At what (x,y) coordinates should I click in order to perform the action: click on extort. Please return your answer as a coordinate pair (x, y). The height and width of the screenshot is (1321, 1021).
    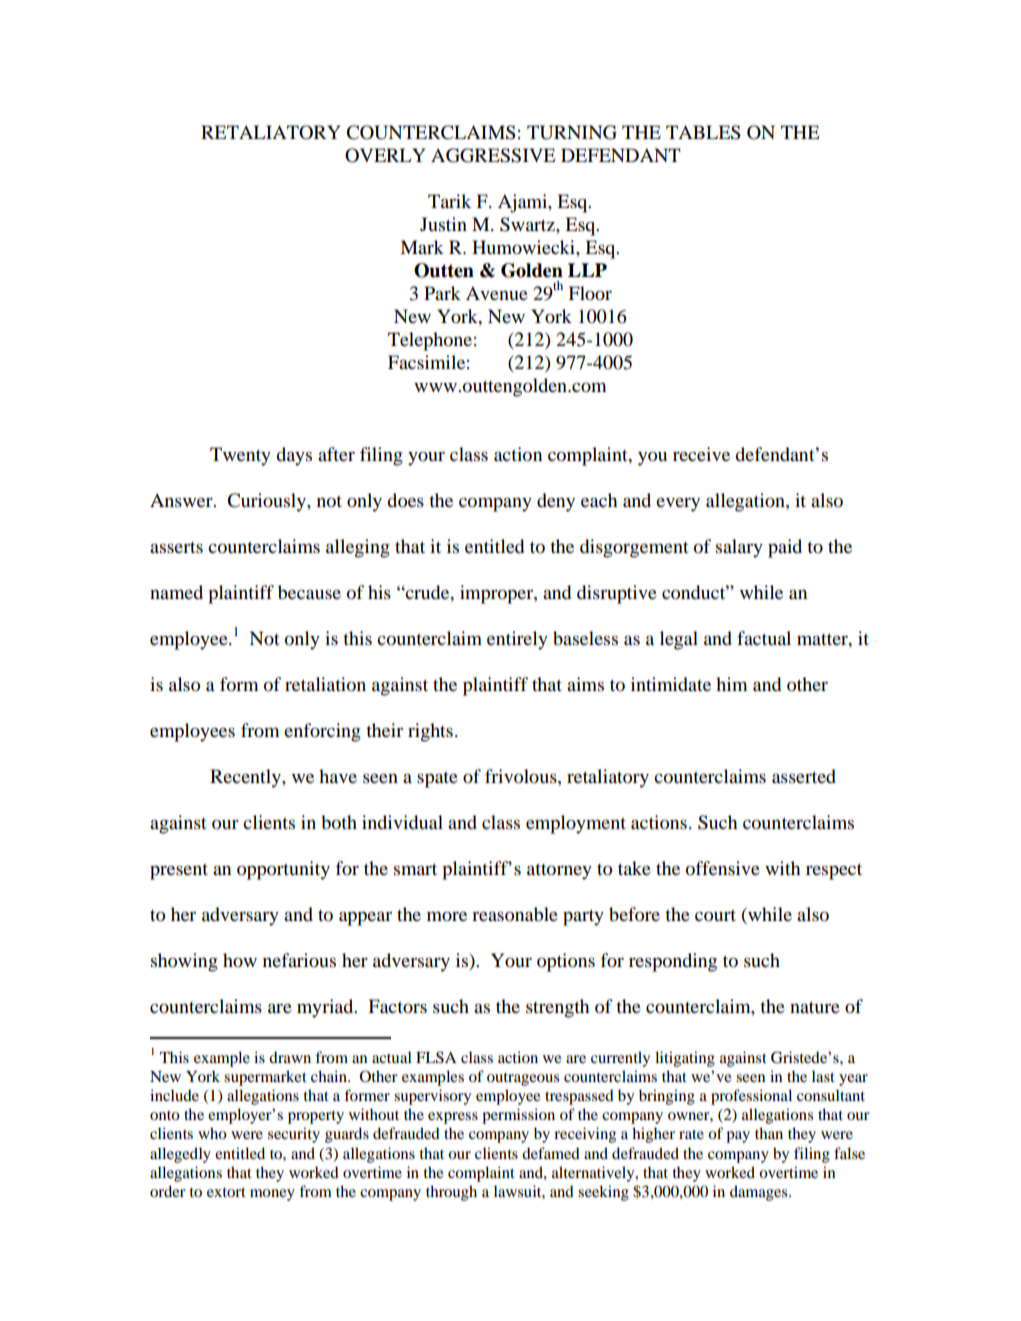
    Looking at the image, I should click on (226, 1192).
